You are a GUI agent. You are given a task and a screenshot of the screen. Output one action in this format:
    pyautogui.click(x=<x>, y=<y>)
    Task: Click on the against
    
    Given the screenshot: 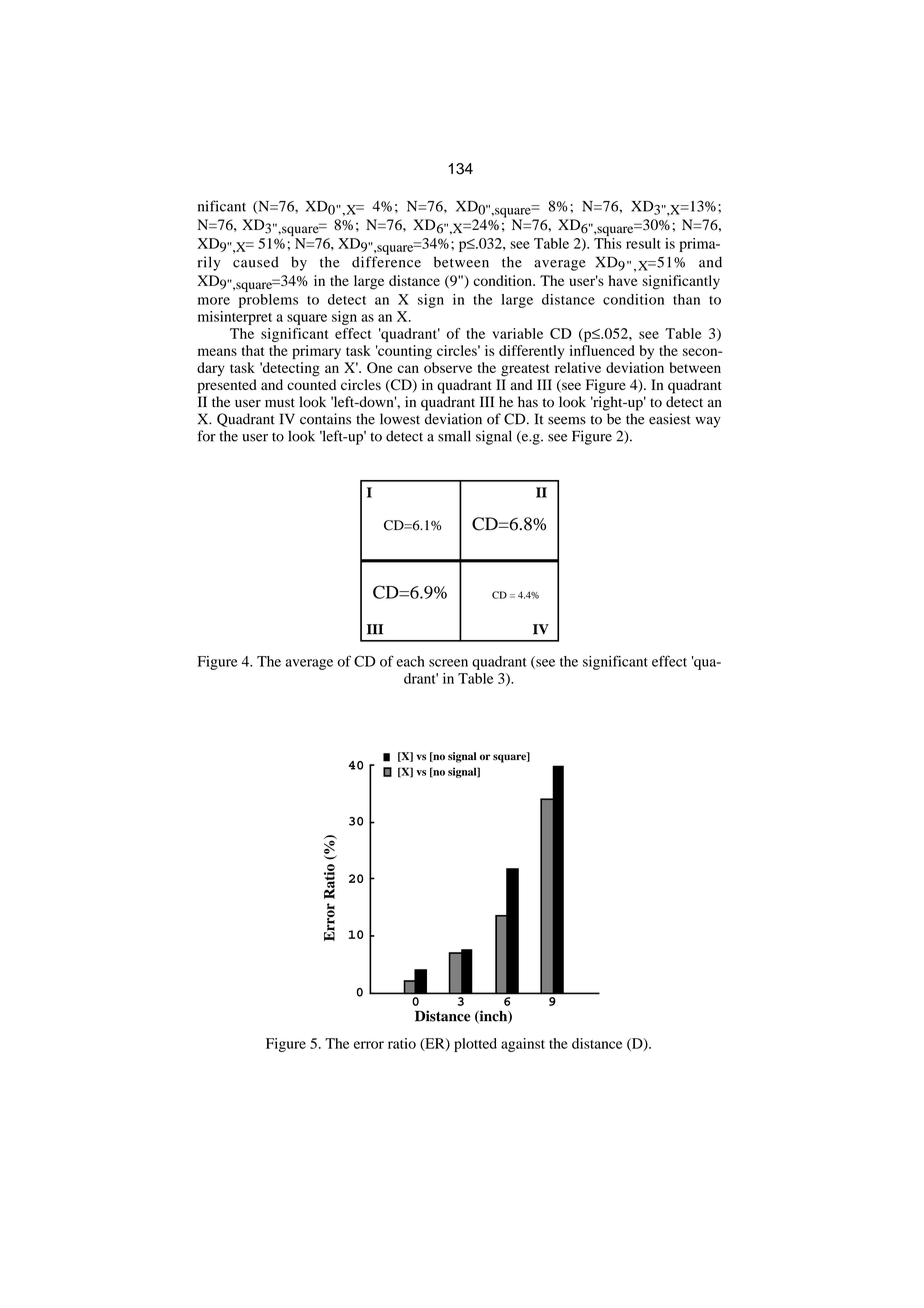 What is the action you would take?
    pyautogui.click(x=523, y=1045)
